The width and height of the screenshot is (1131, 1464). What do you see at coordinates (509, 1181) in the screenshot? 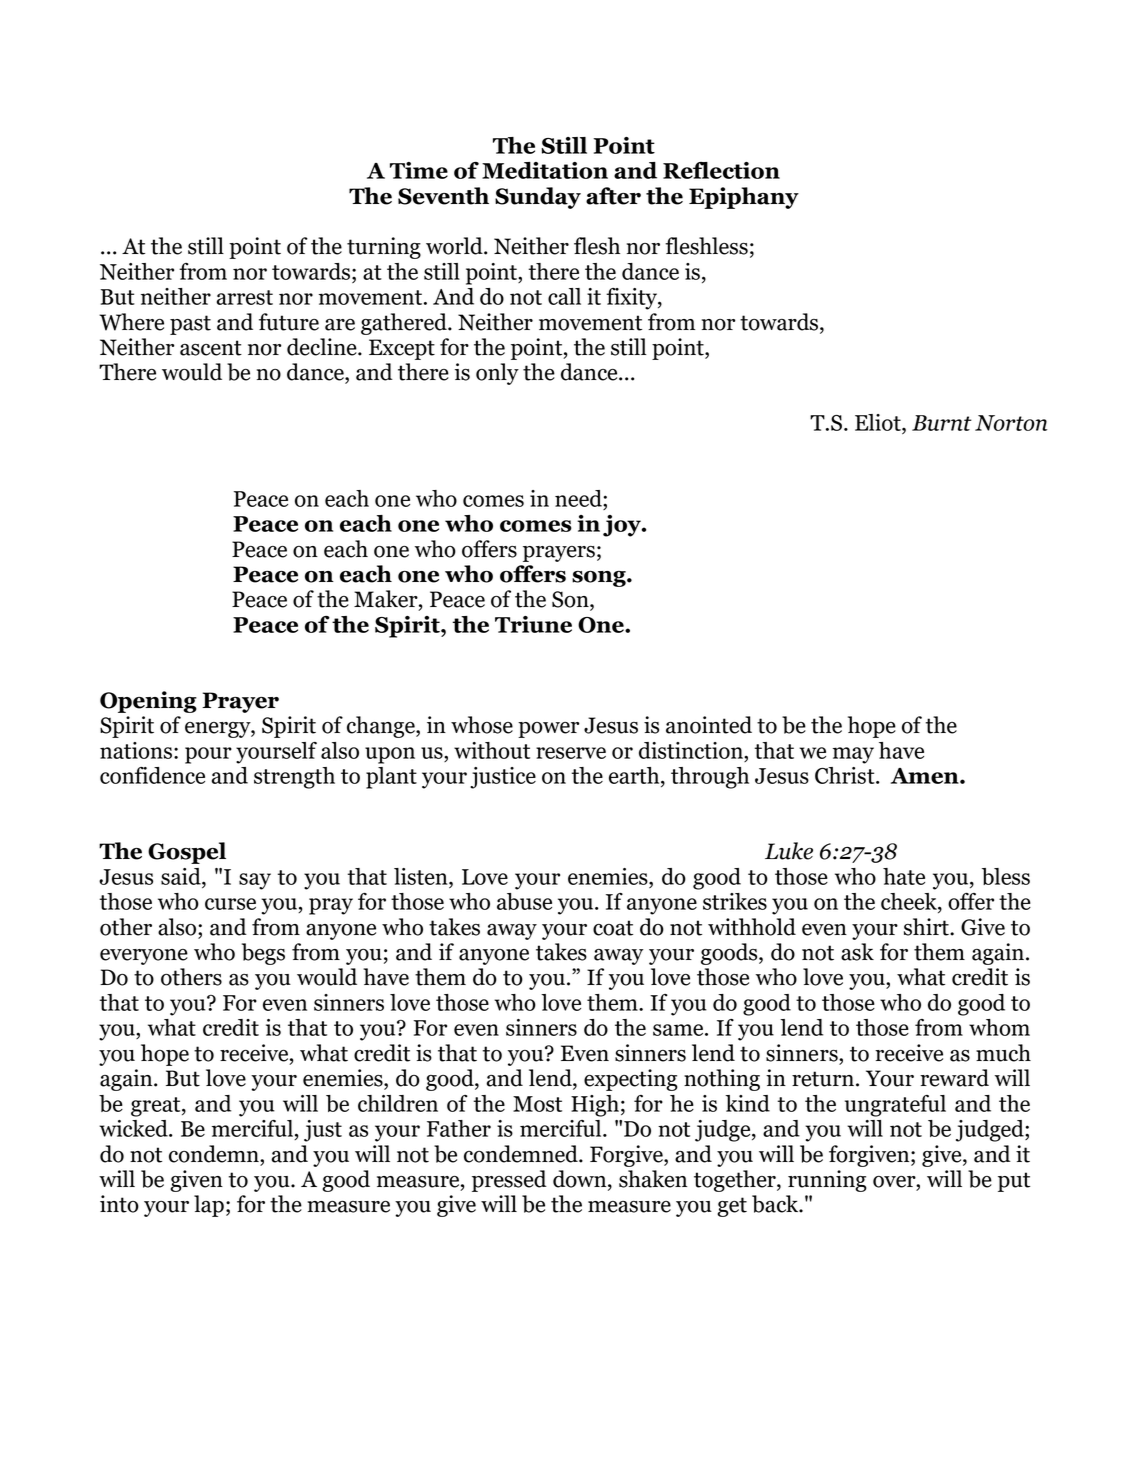
I see `pressed` at bounding box center [509, 1181].
